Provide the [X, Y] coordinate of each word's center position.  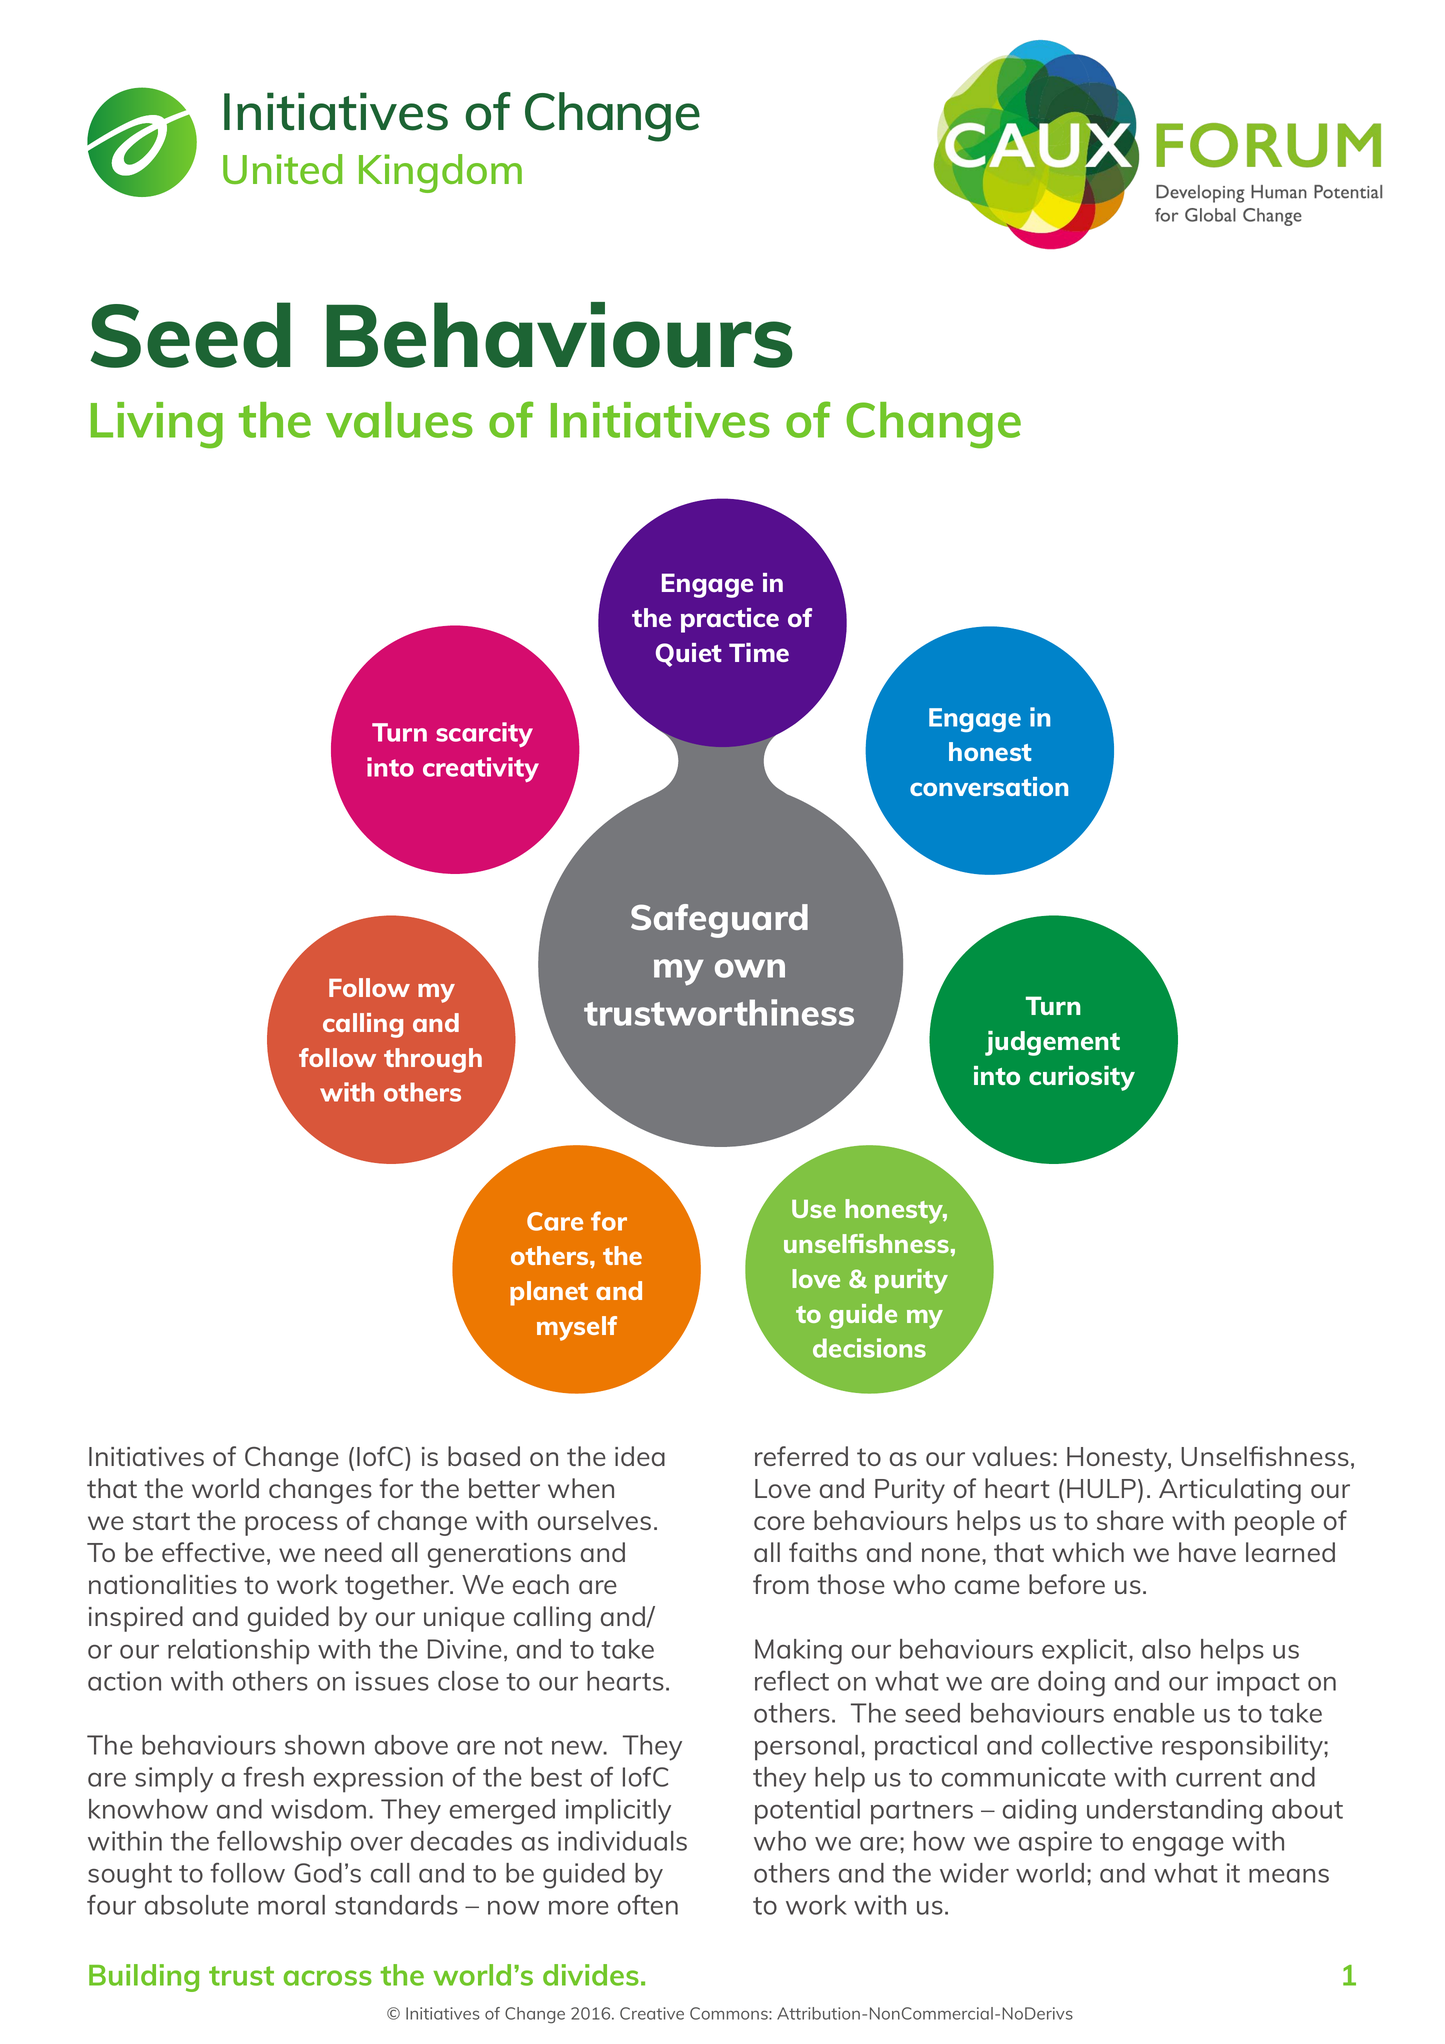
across [328, 1978]
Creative [652, 2013]
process [291, 1526]
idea [640, 1456]
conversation [989, 786]
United [282, 169]
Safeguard [719, 921]
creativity [481, 769]
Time [759, 652]
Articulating [1230, 1491]
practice [730, 620]
